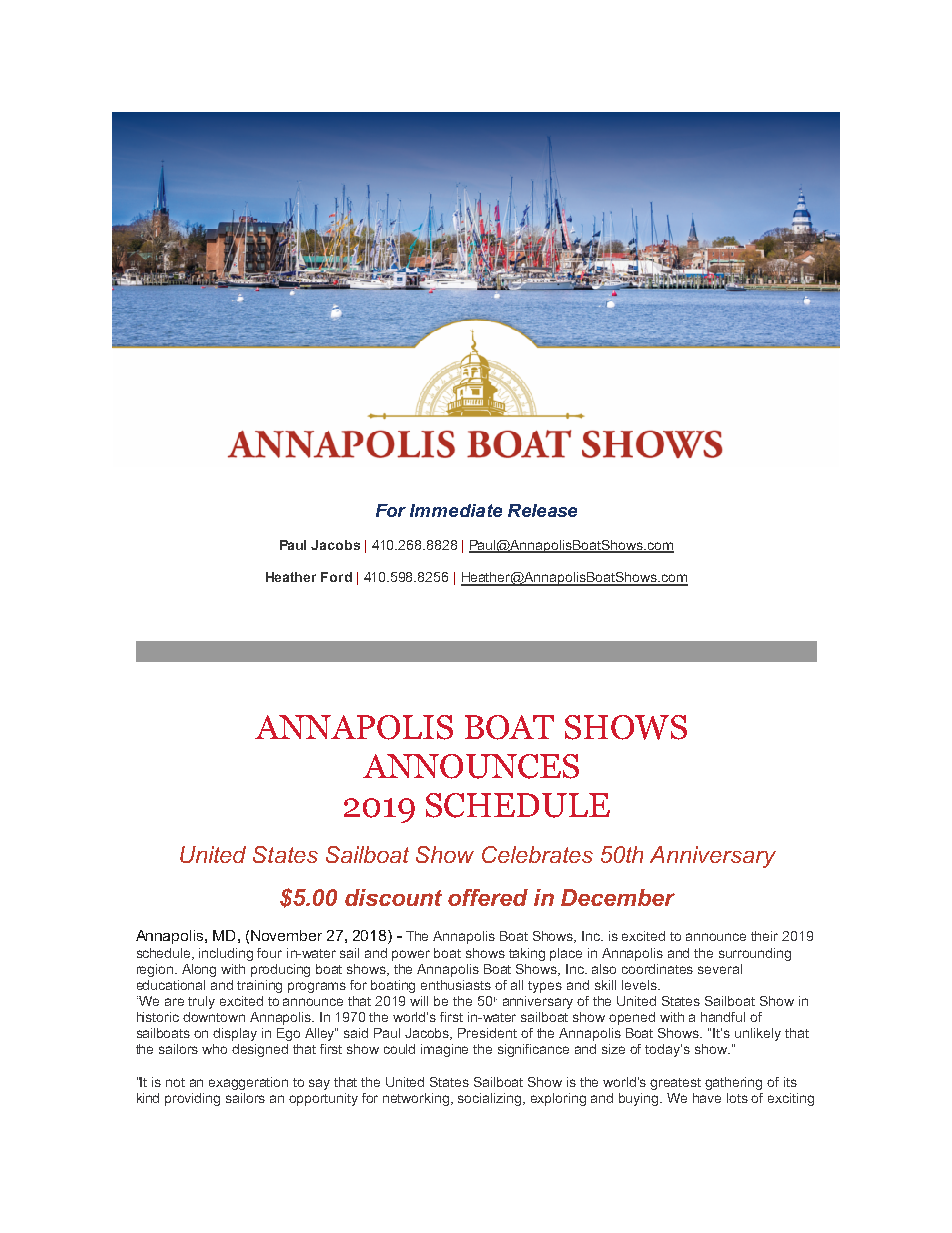 The image size is (952, 1233). Describe the element at coordinates (411, 955) in the image. I see `power` at that location.
